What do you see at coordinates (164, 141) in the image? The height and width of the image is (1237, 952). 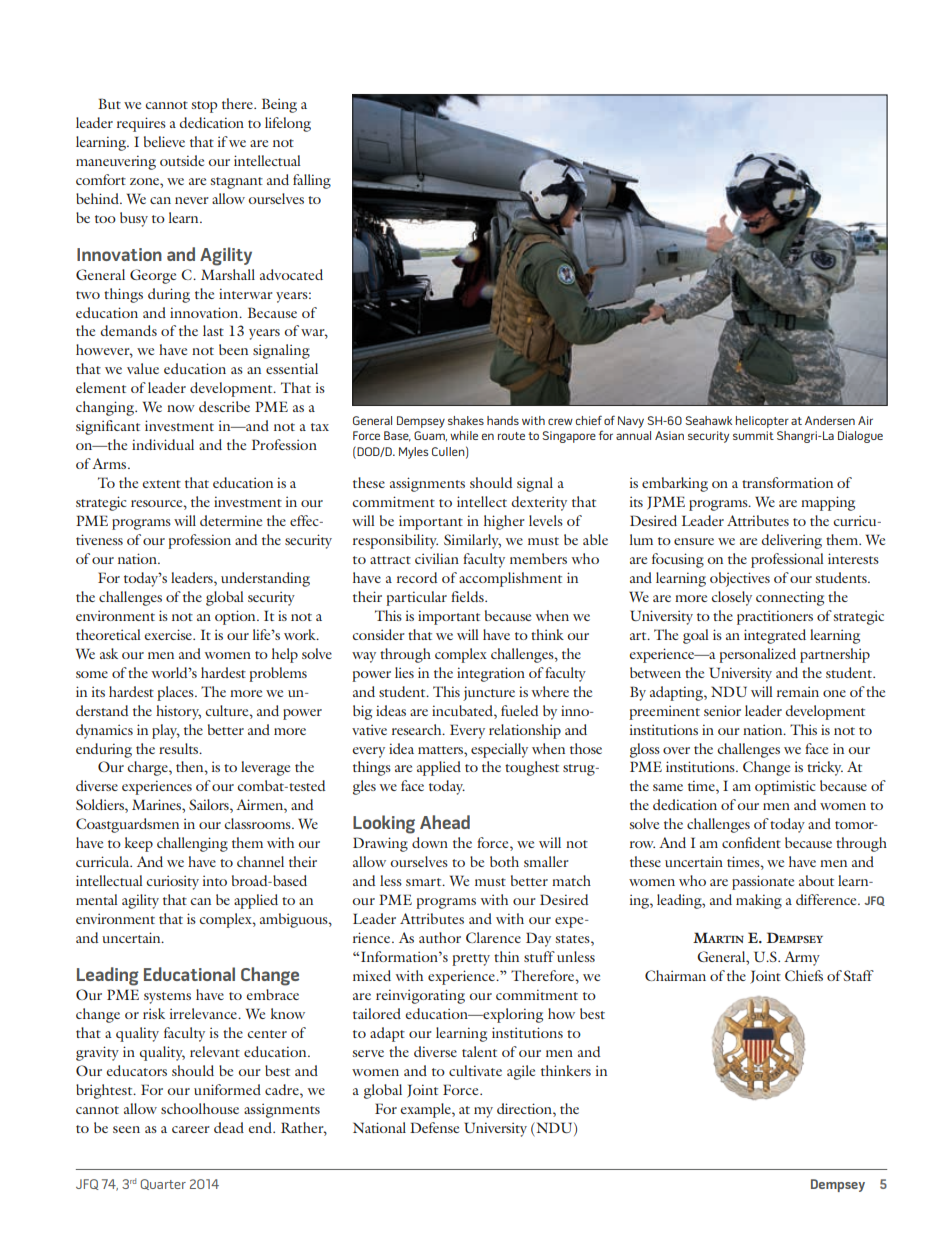 I see `believe` at bounding box center [164, 141].
